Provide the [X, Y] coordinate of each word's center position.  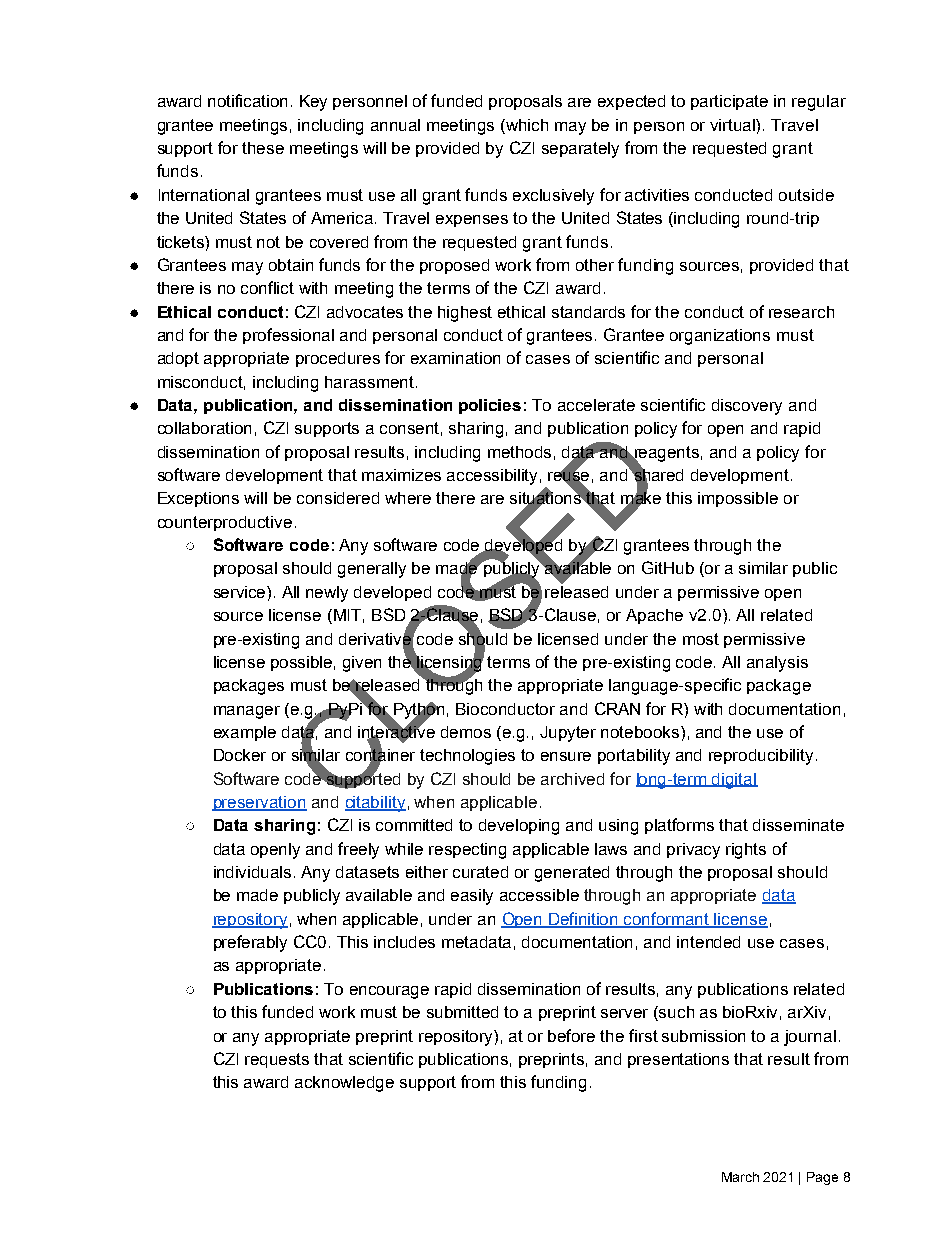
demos [466, 732]
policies [490, 406]
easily [472, 897]
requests [277, 1060]
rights [746, 851]
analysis [777, 664]
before [571, 1035]
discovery [747, 407]
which [526, 125]
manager [247, 712]
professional [288, 336]
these [263, 148]
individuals [252, 872]
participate [729, 102]
